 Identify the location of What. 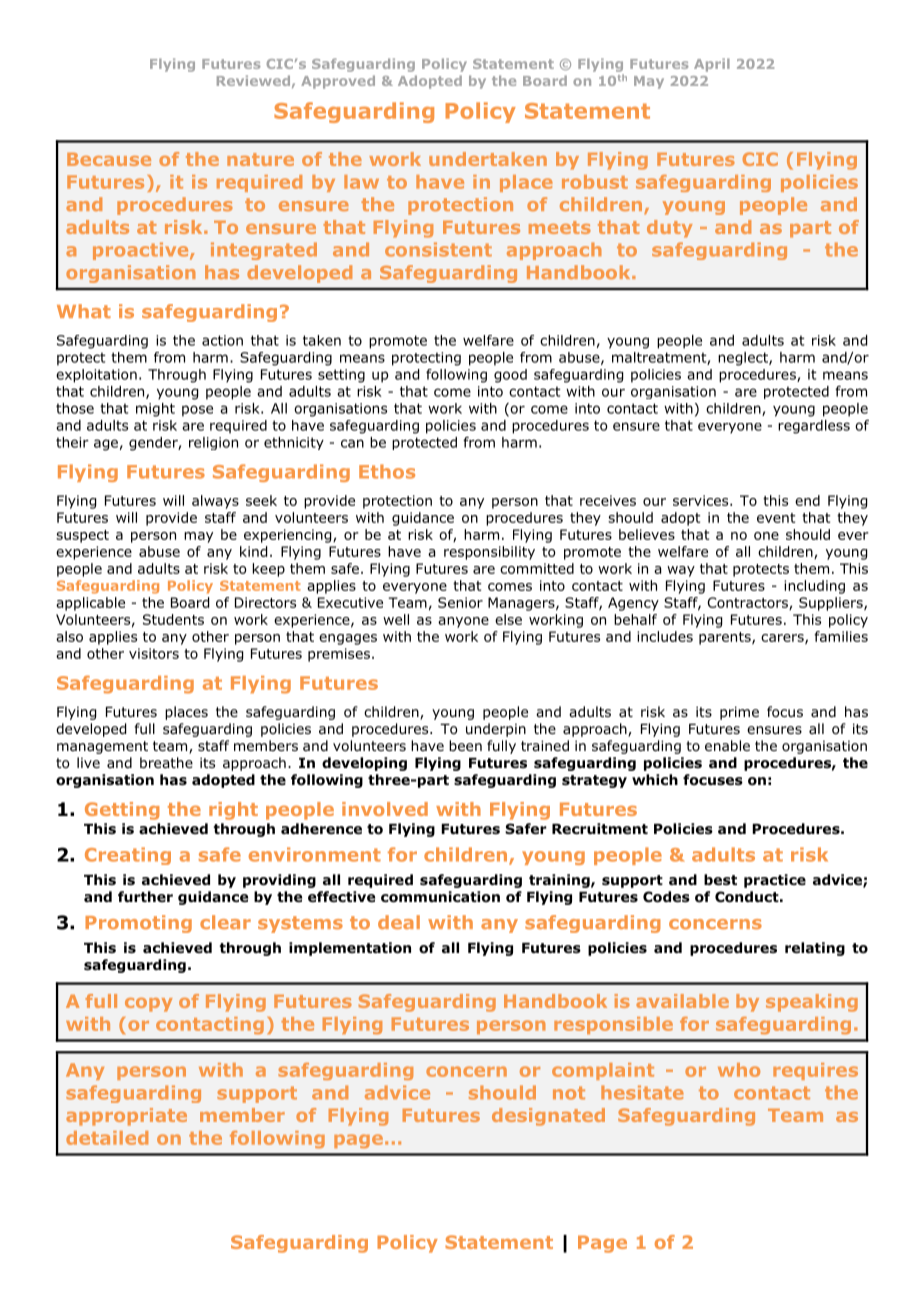
(84, 311).
